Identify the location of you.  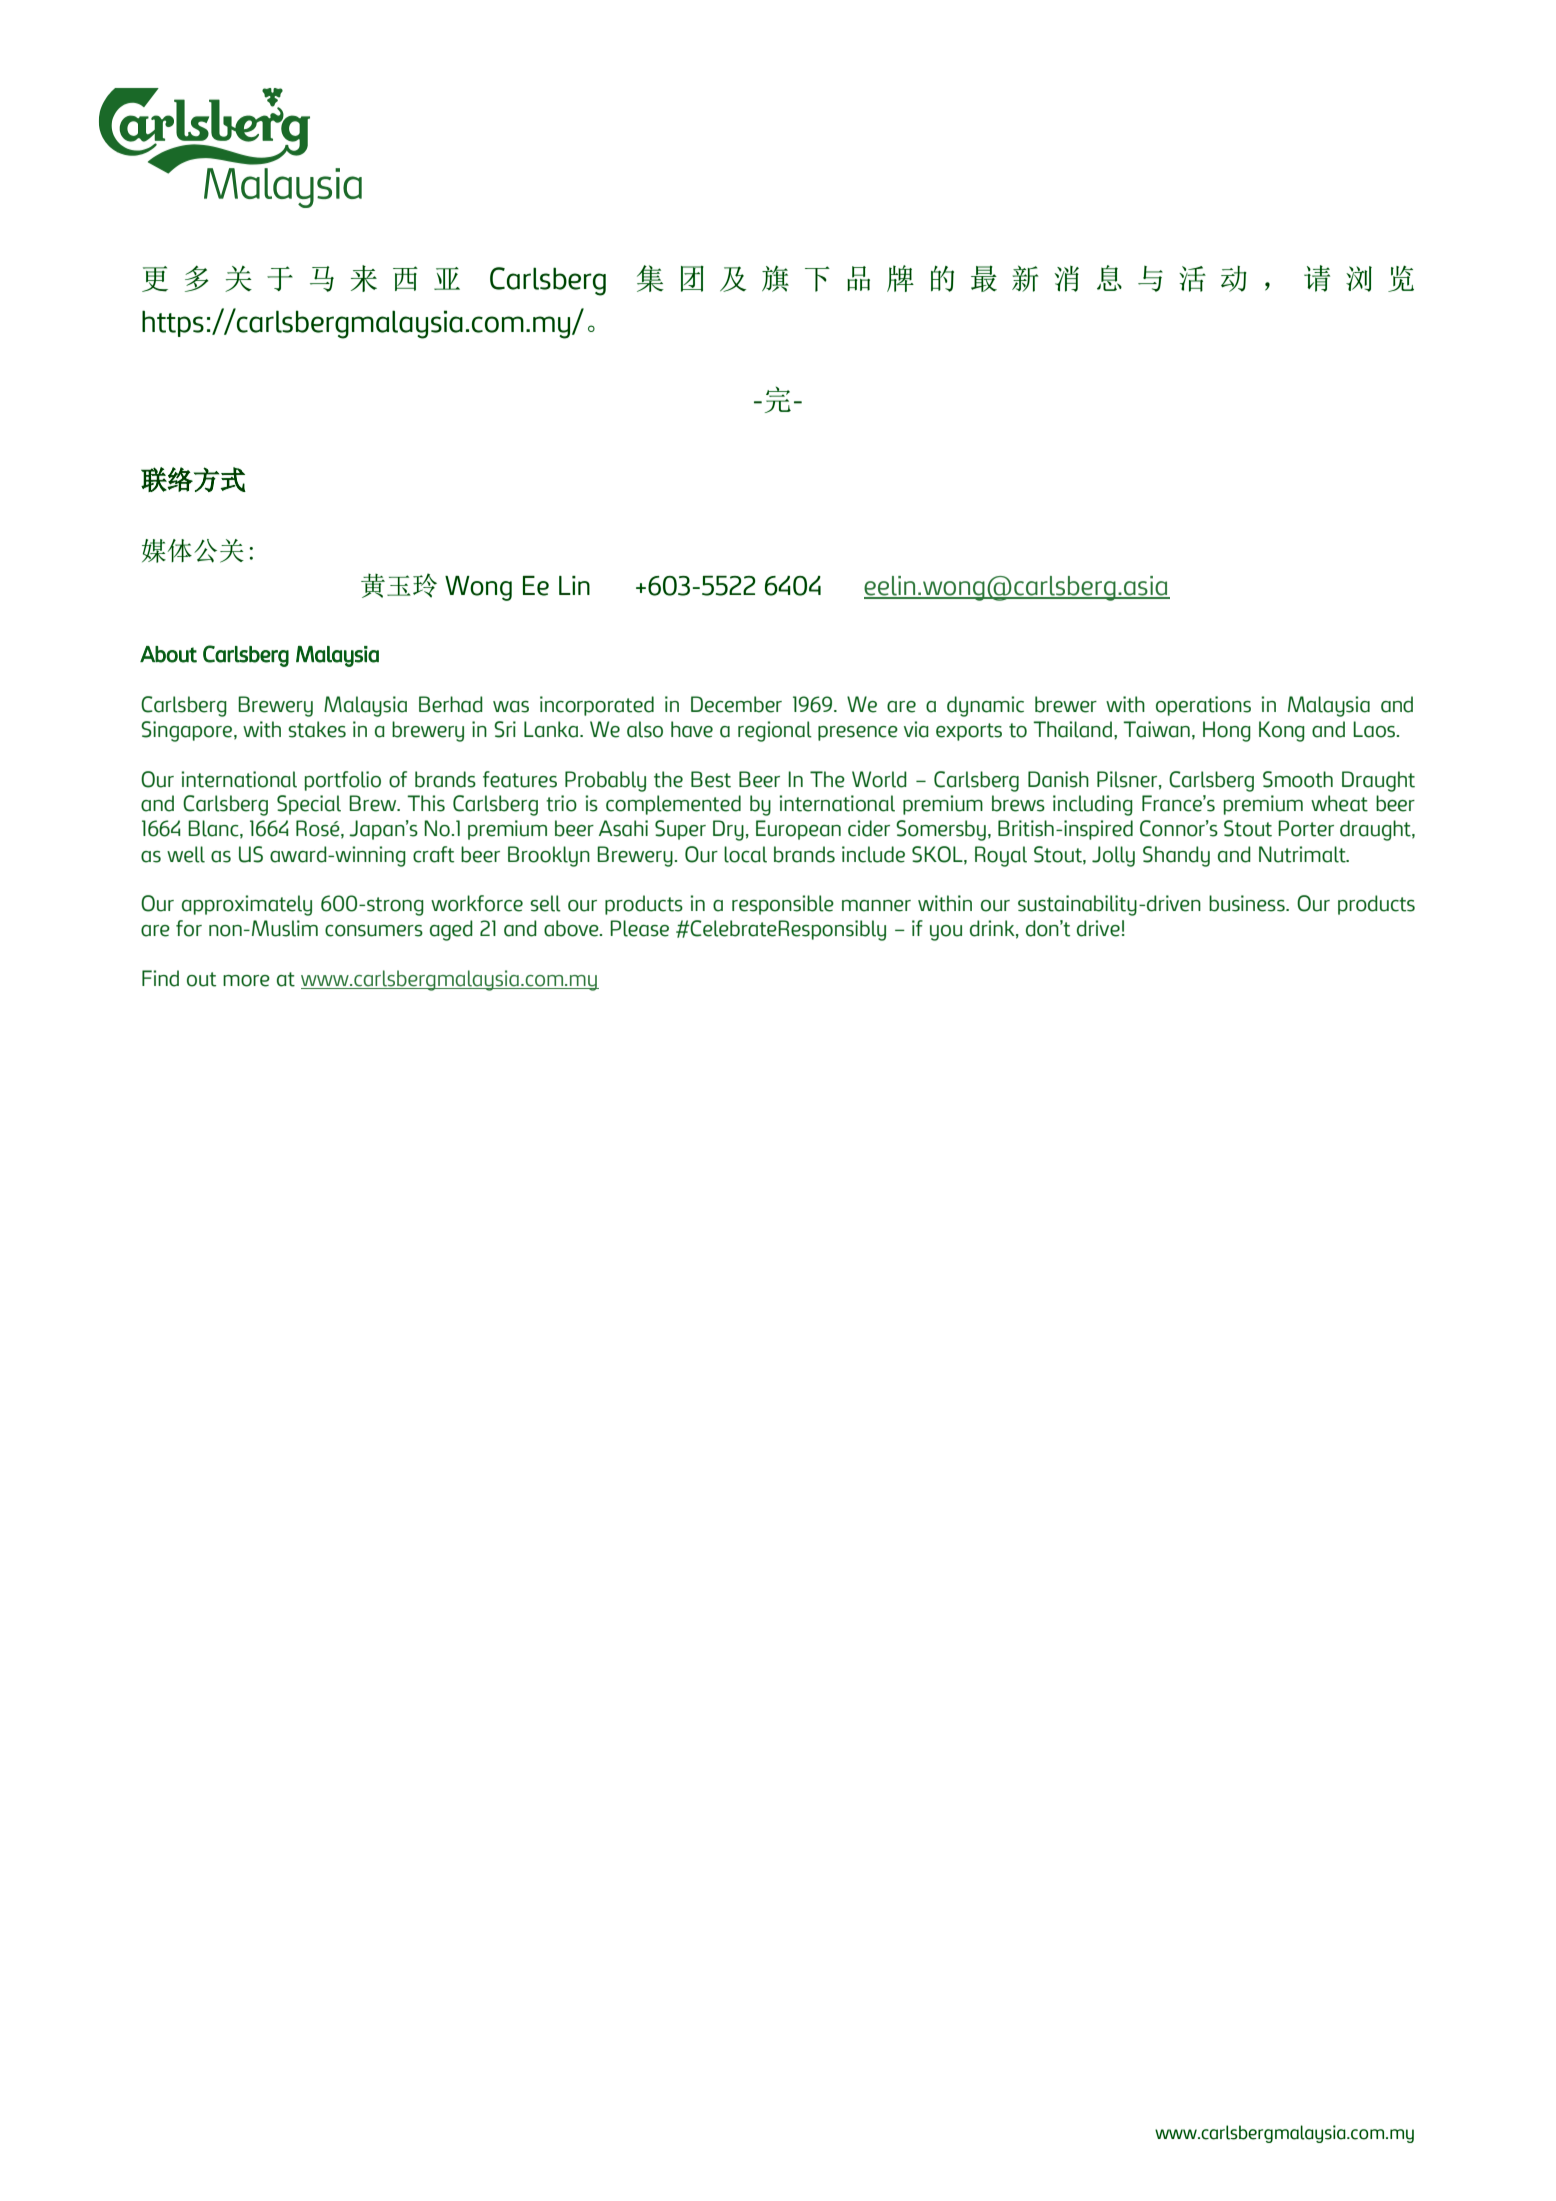
(946, 933).
